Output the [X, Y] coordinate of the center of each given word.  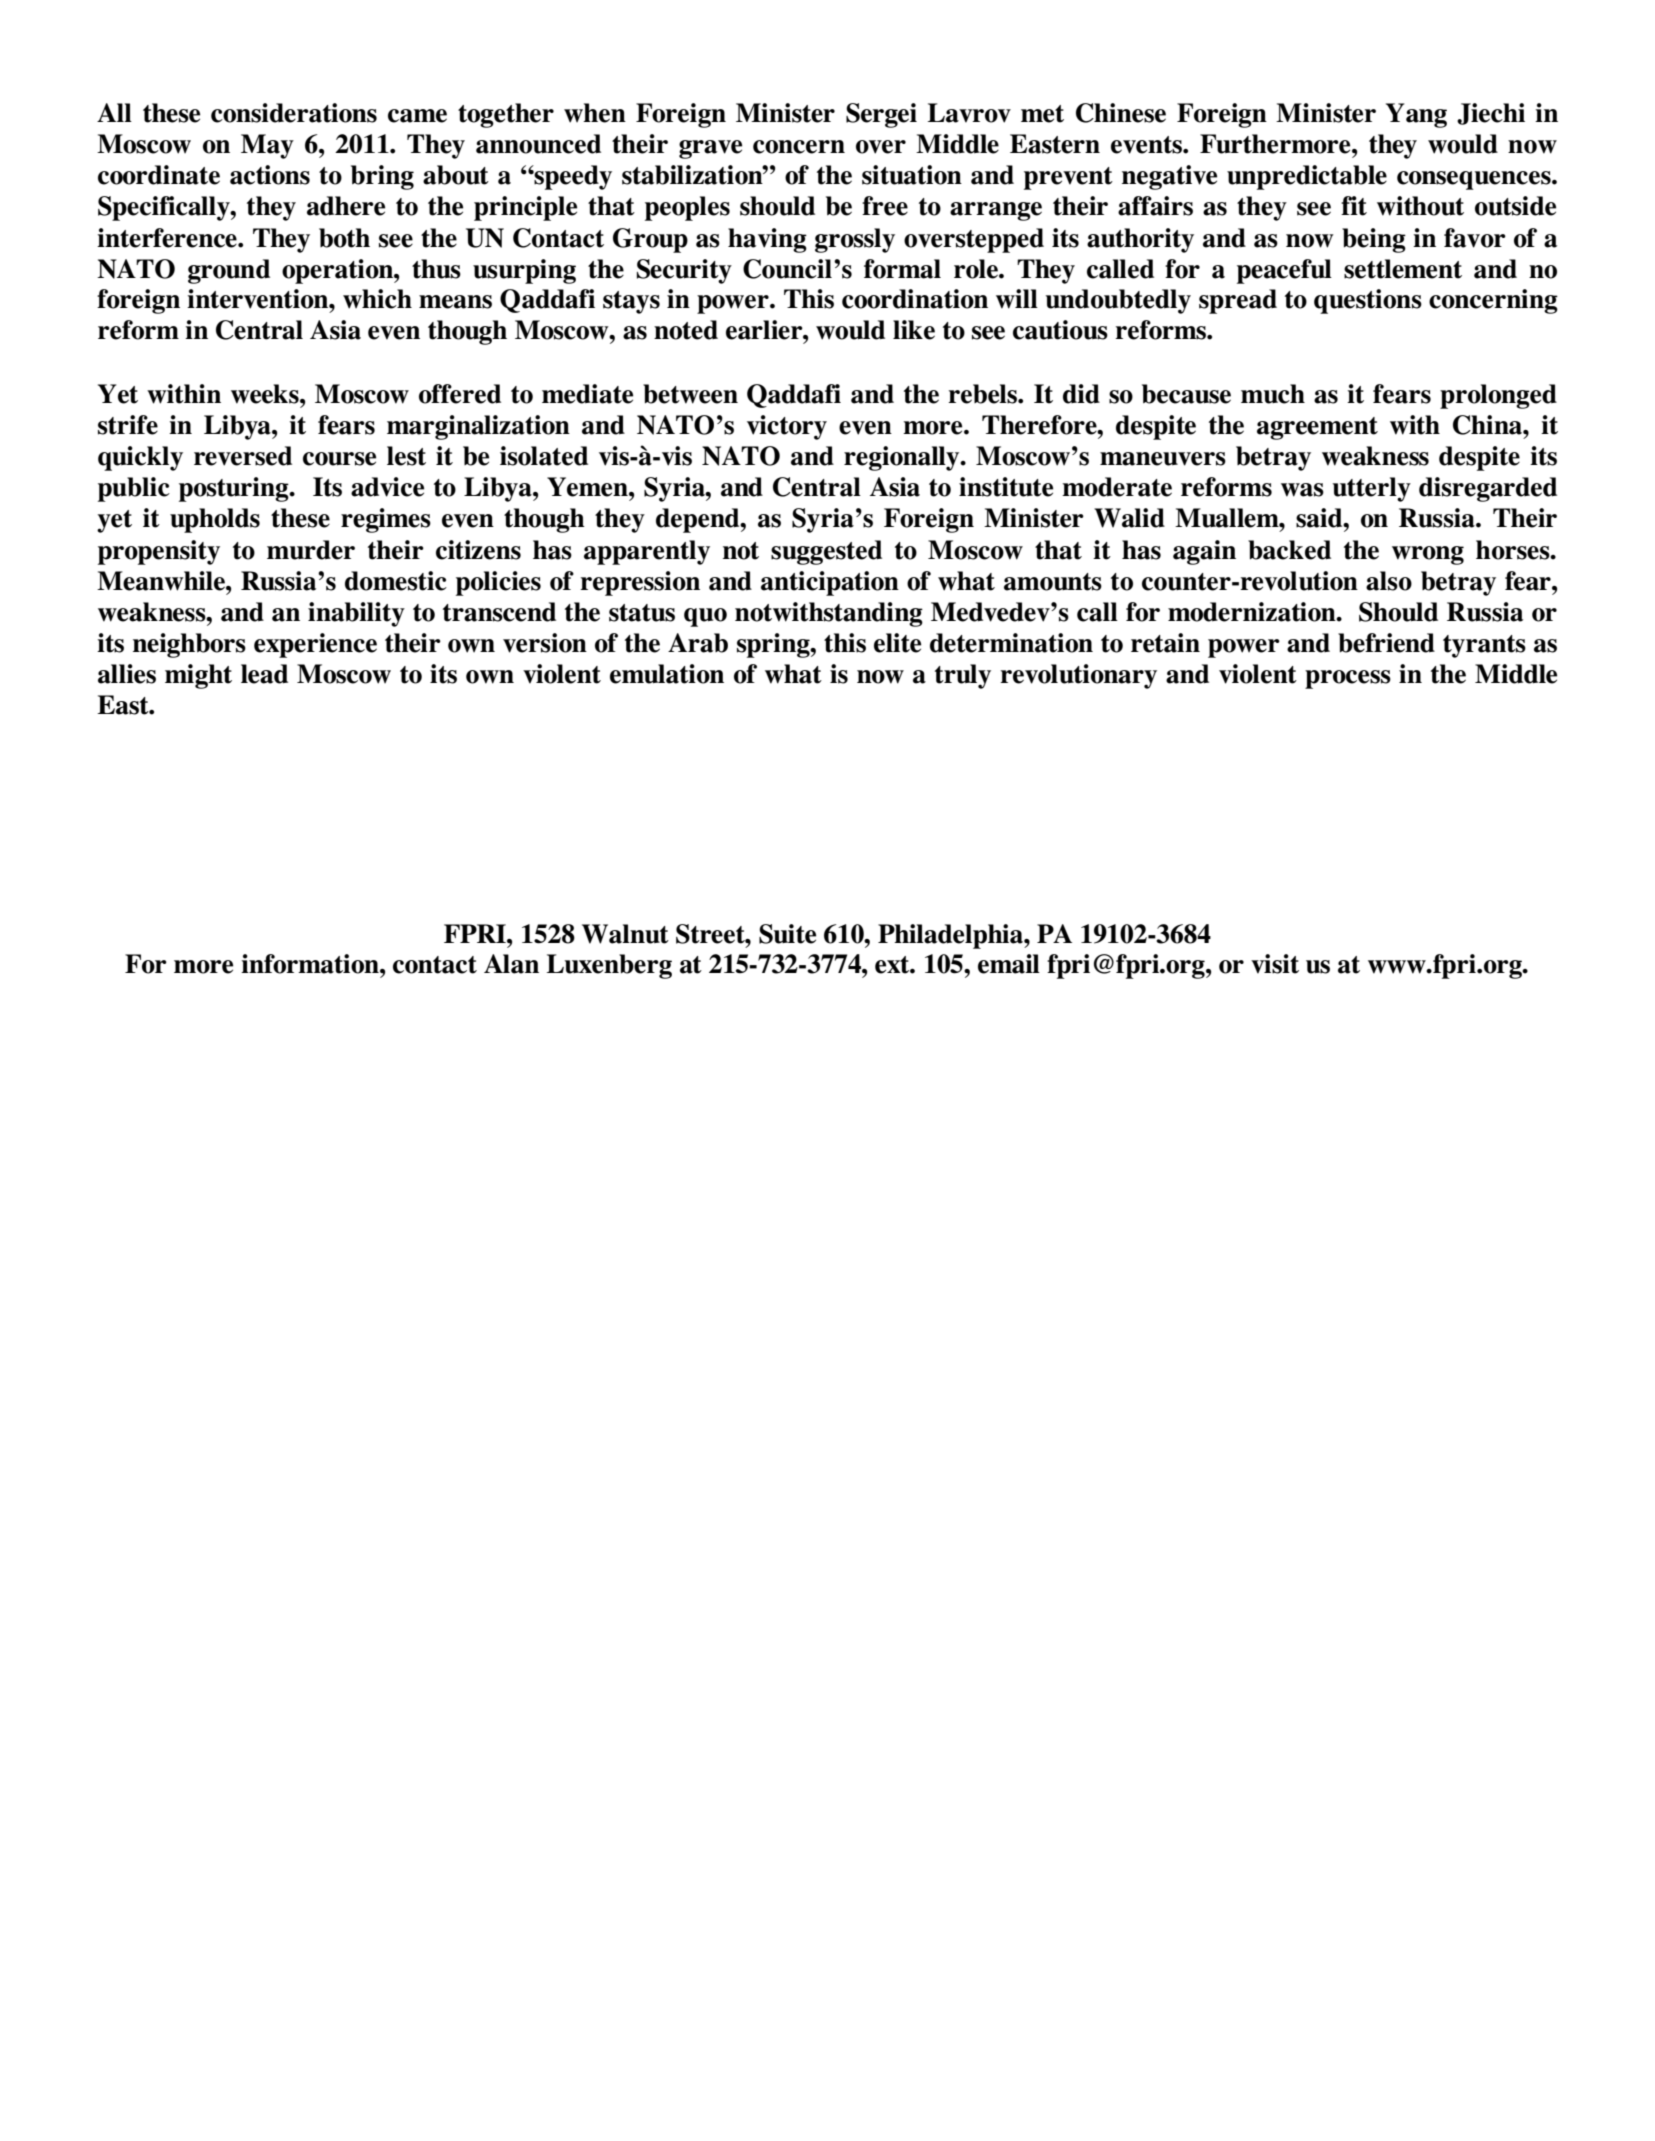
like [914, 330]
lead [264, 674]
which [377, 299]
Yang [1416, 115]
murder [311, 550]
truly [963, 676]
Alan [511, 964]
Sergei [881, 115]
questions [1368, 301]
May [267, 146]
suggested [826, 552]
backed [1289, 550]
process [1348, 679]
